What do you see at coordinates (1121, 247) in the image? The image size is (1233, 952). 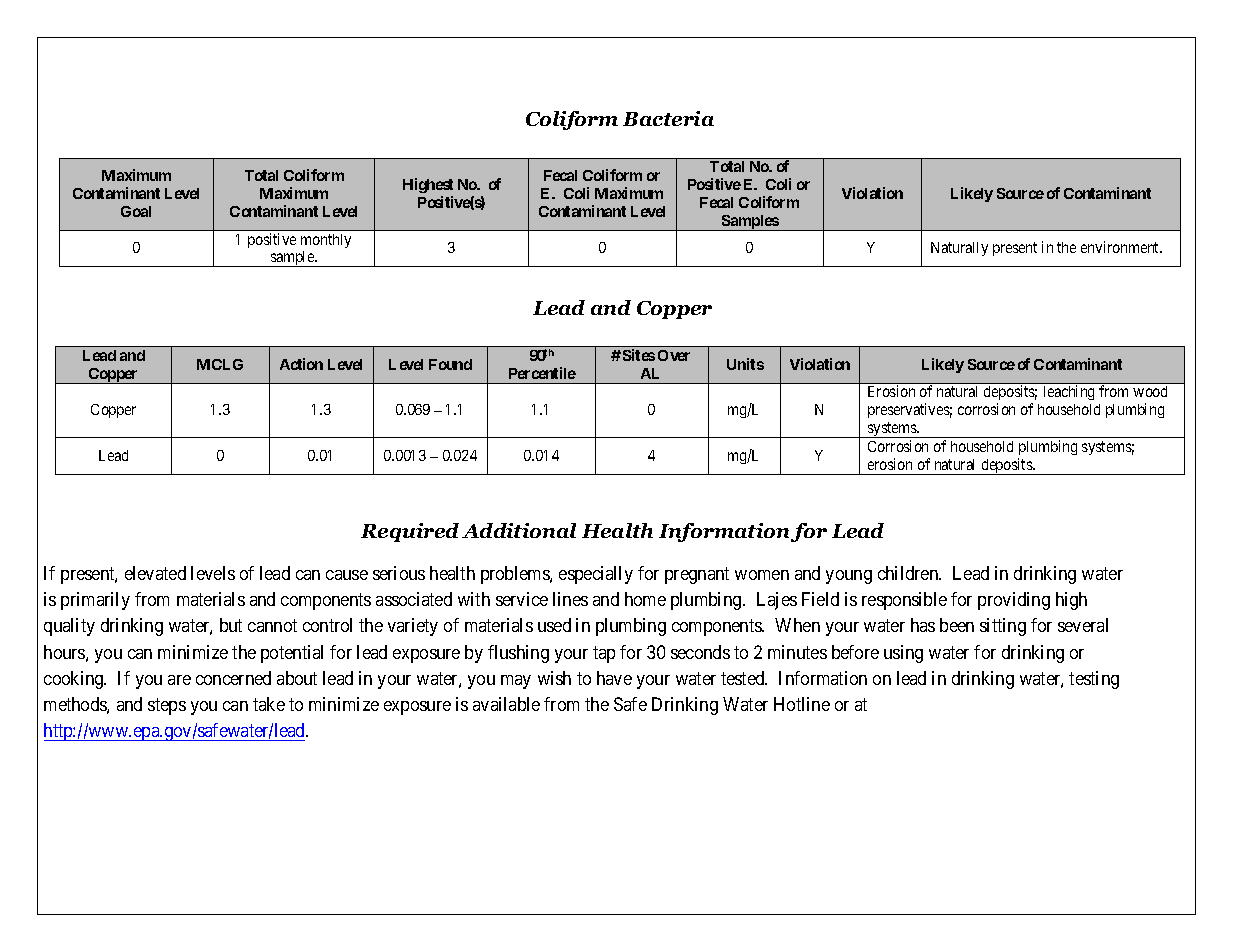 I see `environment` at bounding box center [1121, 247].
